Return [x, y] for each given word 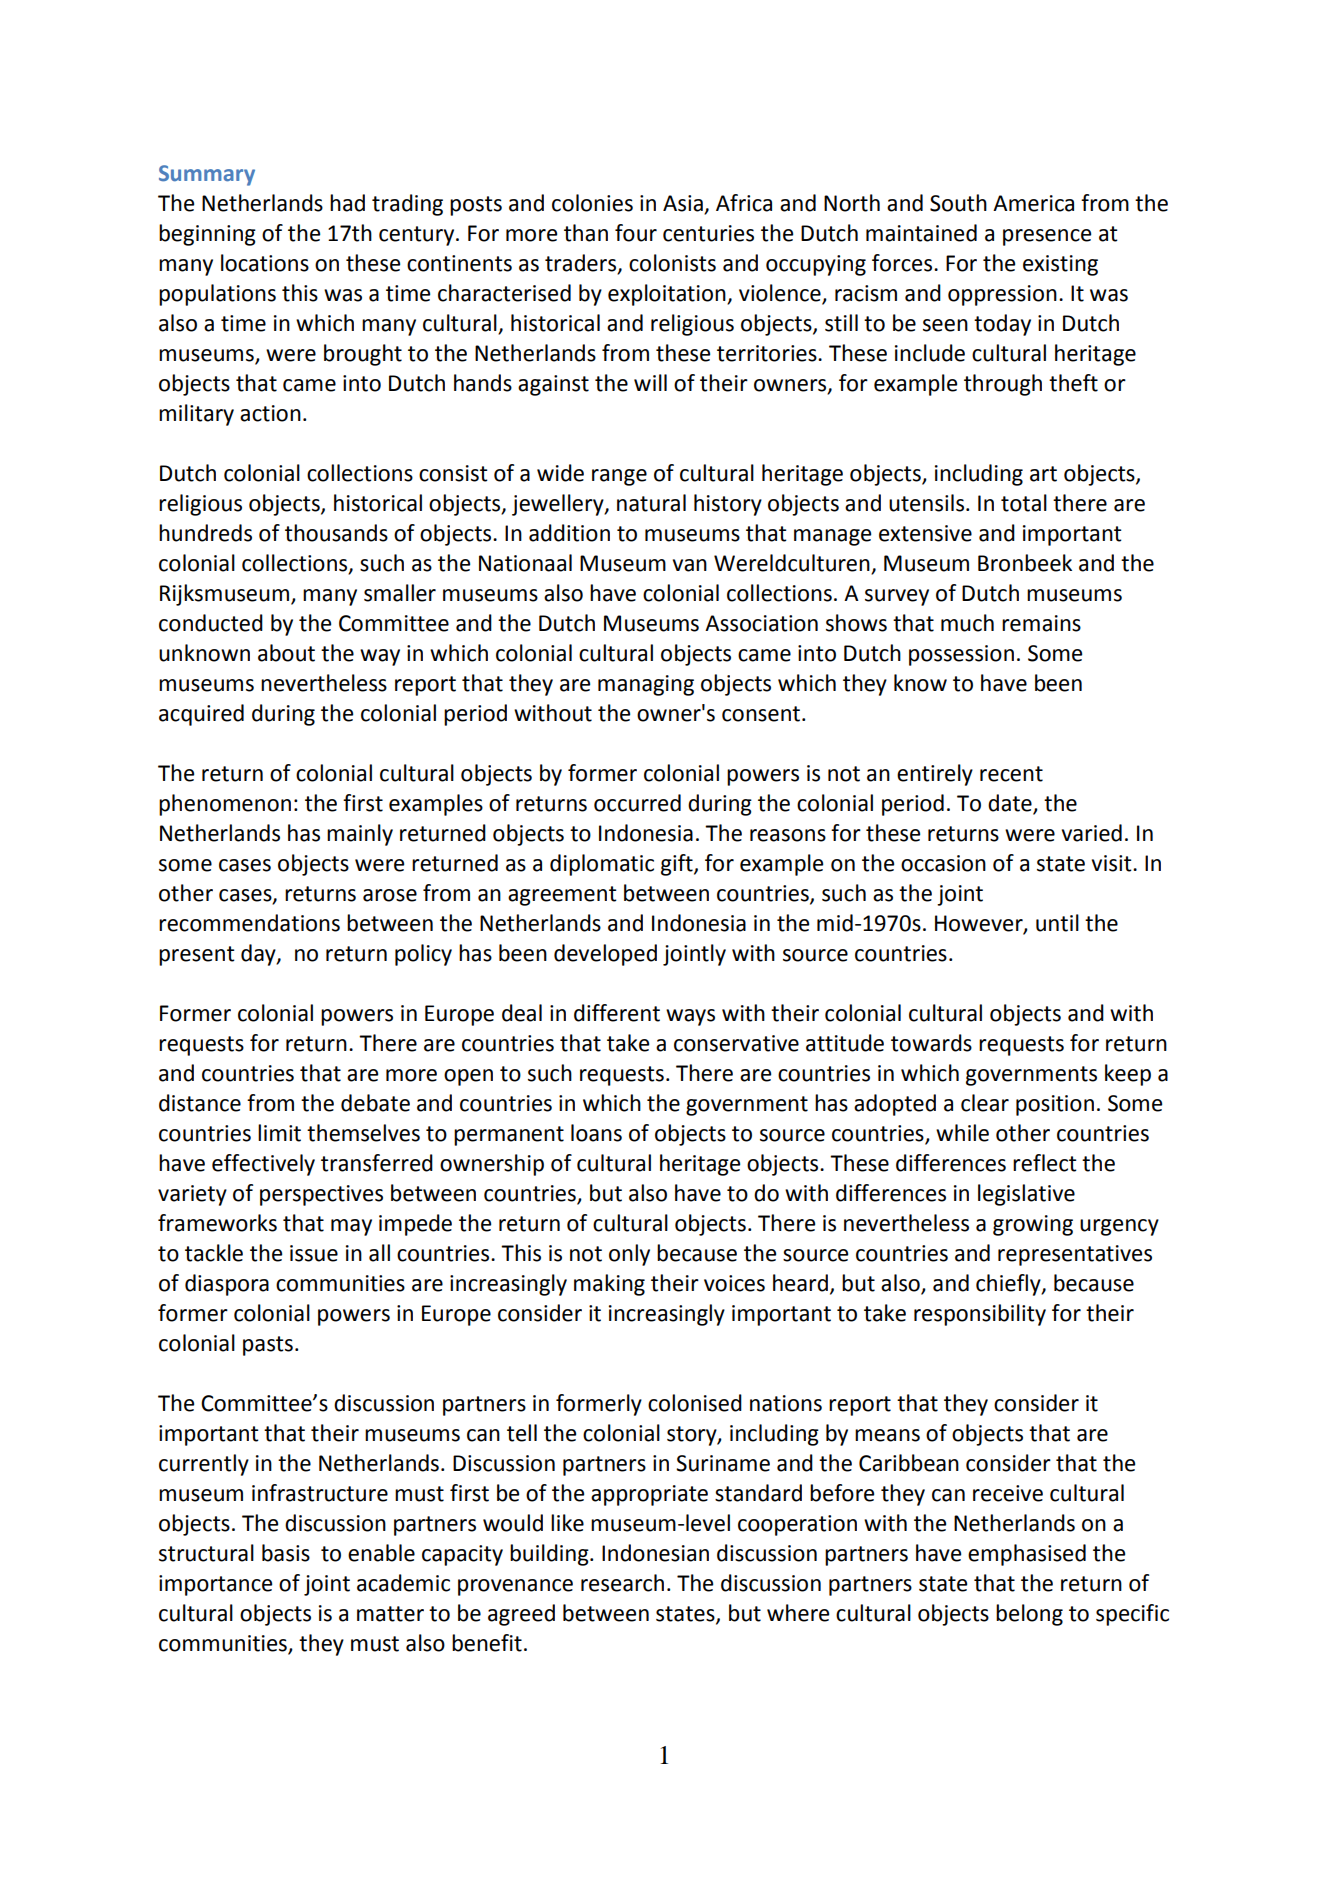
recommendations [249, 923]
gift [678, 865]
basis [286, 1553]
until [1057, 923]
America [1033, 203]
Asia [684, 204]
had [347, 203]
